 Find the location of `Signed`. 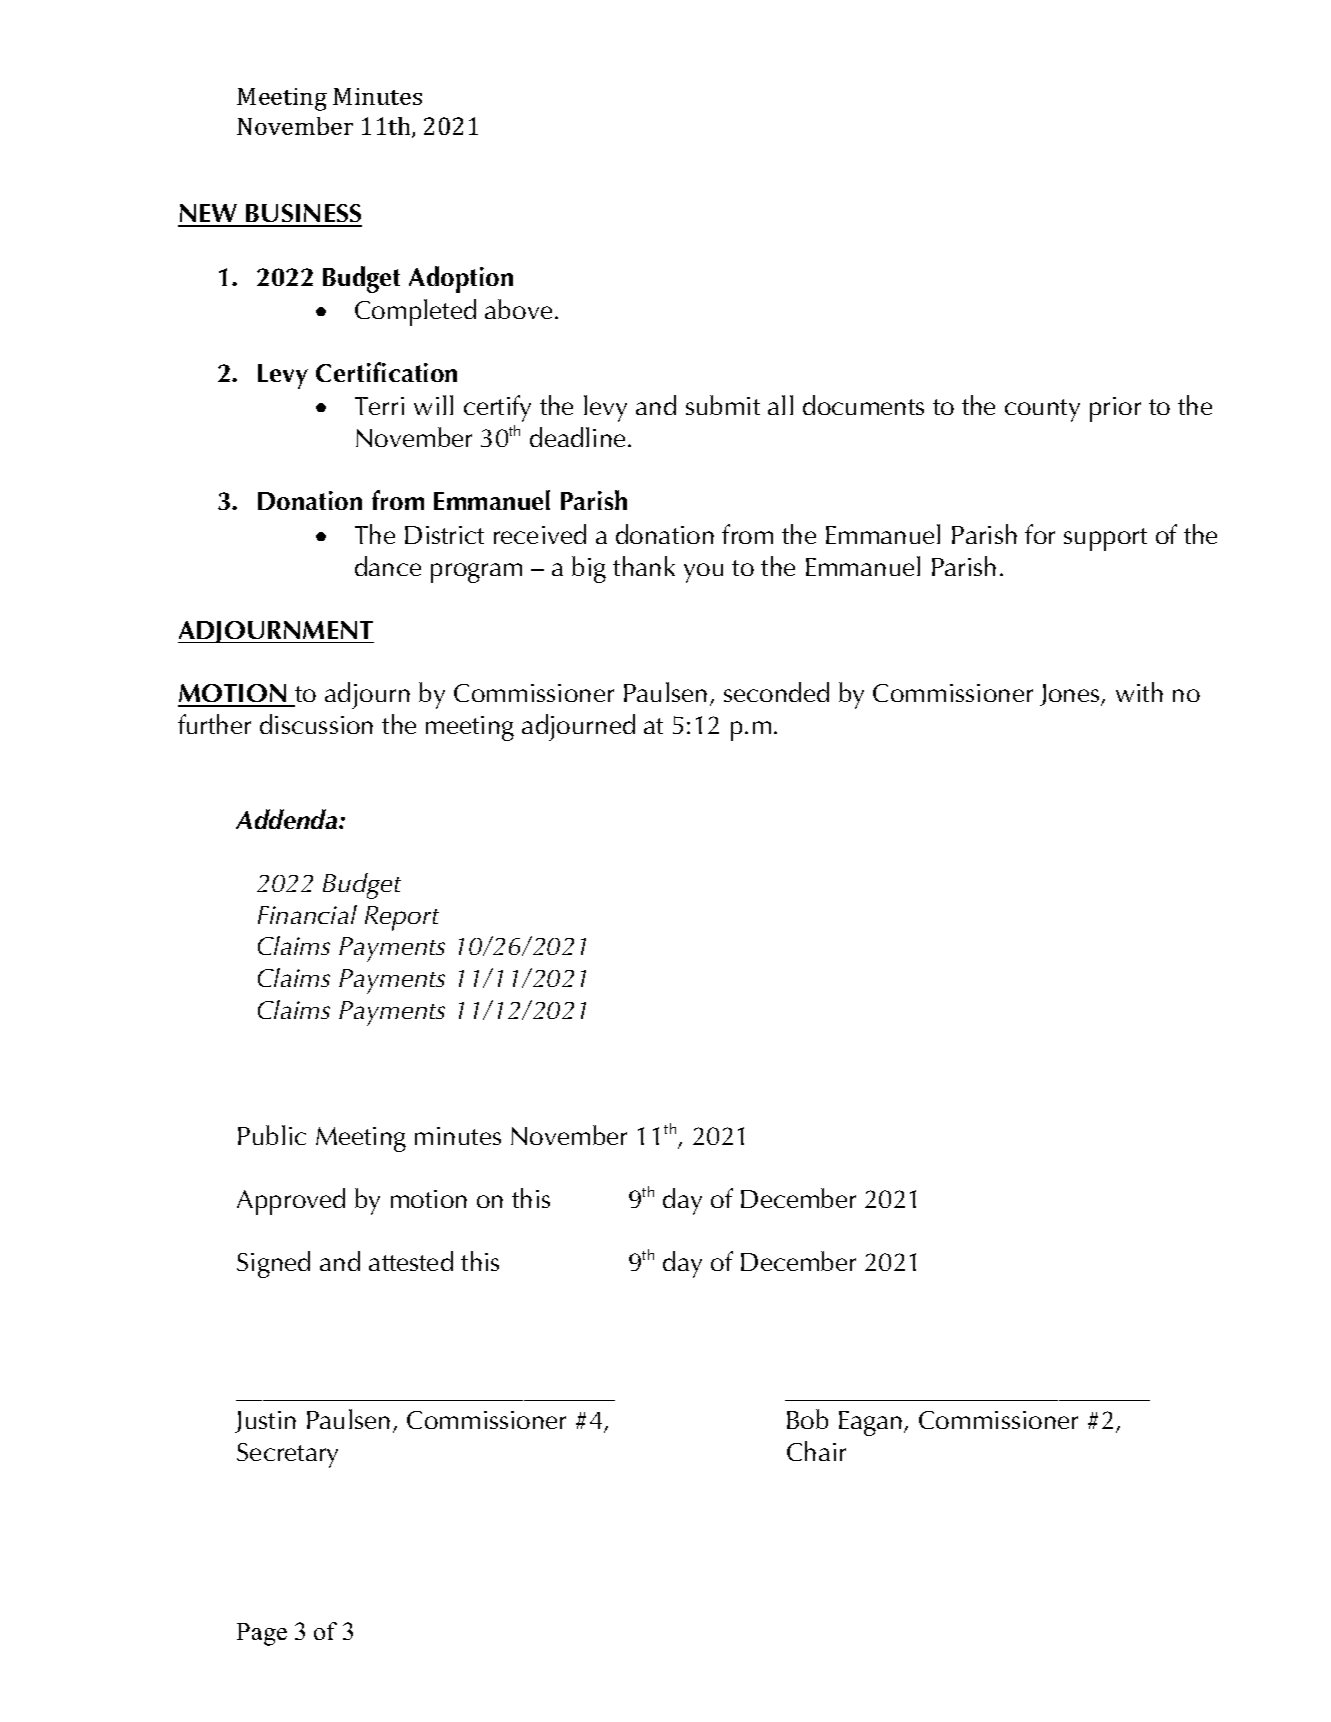

Signed is located at coordinates (273, 1264).
